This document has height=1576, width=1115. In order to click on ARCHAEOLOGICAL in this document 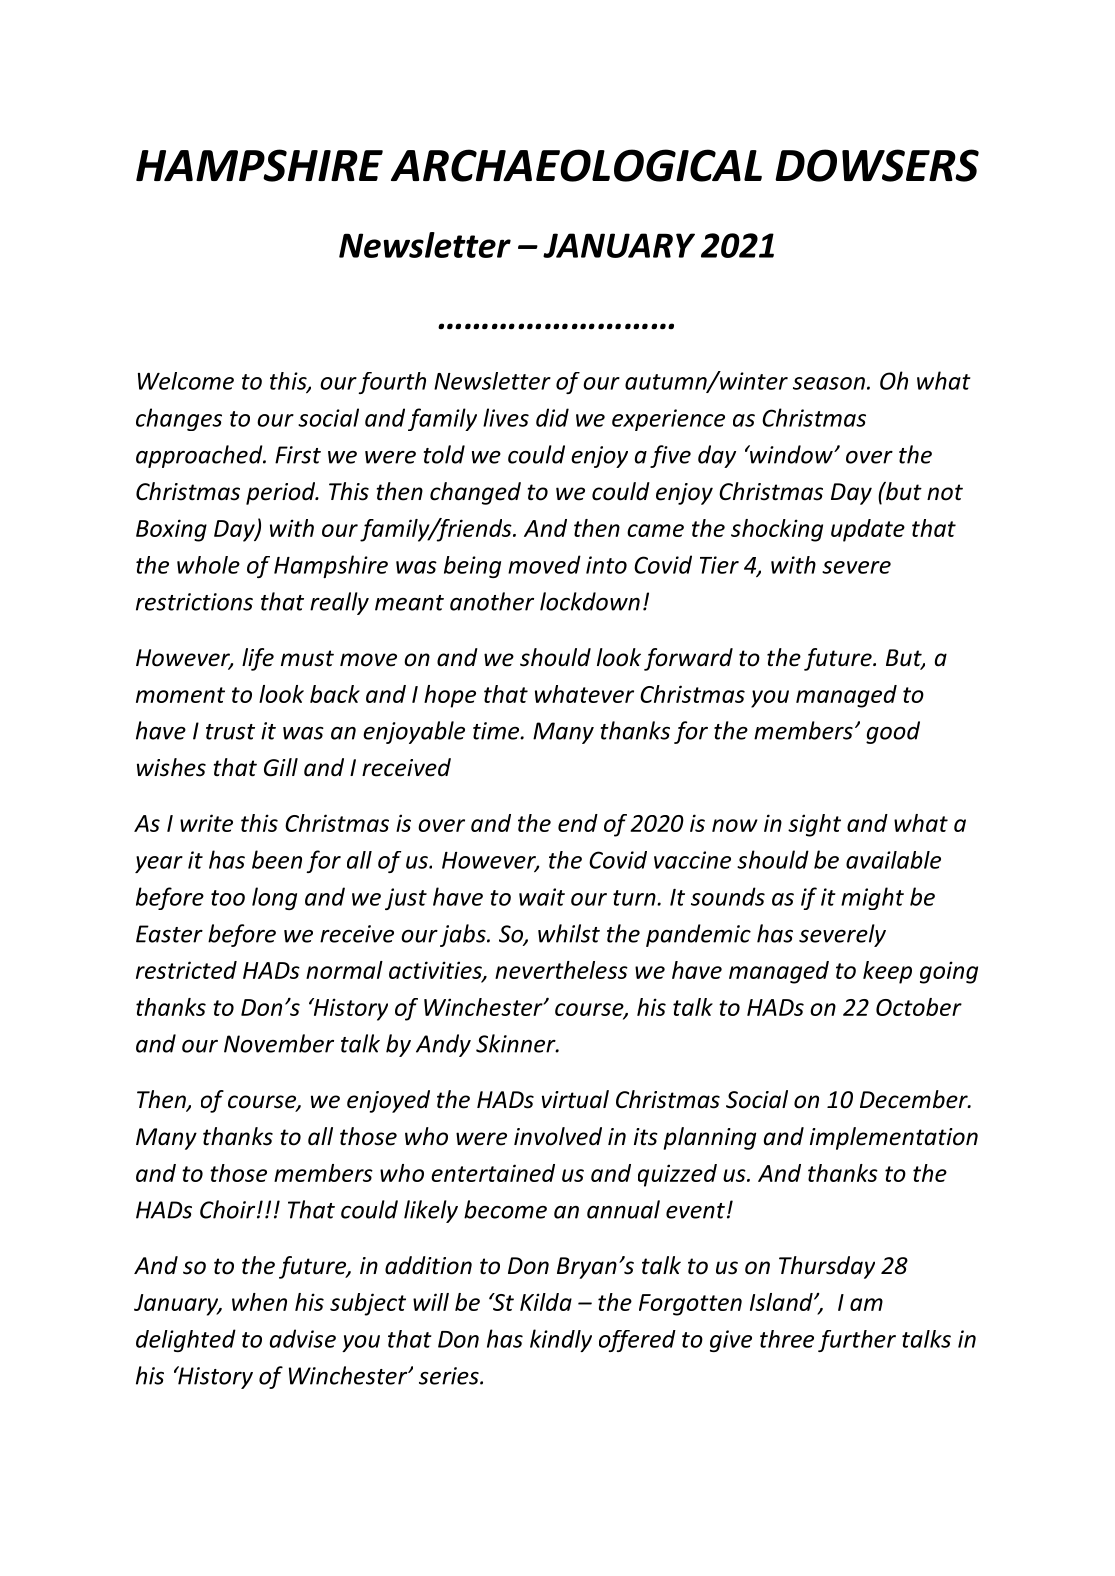, I will do `click(576, 165)`.
